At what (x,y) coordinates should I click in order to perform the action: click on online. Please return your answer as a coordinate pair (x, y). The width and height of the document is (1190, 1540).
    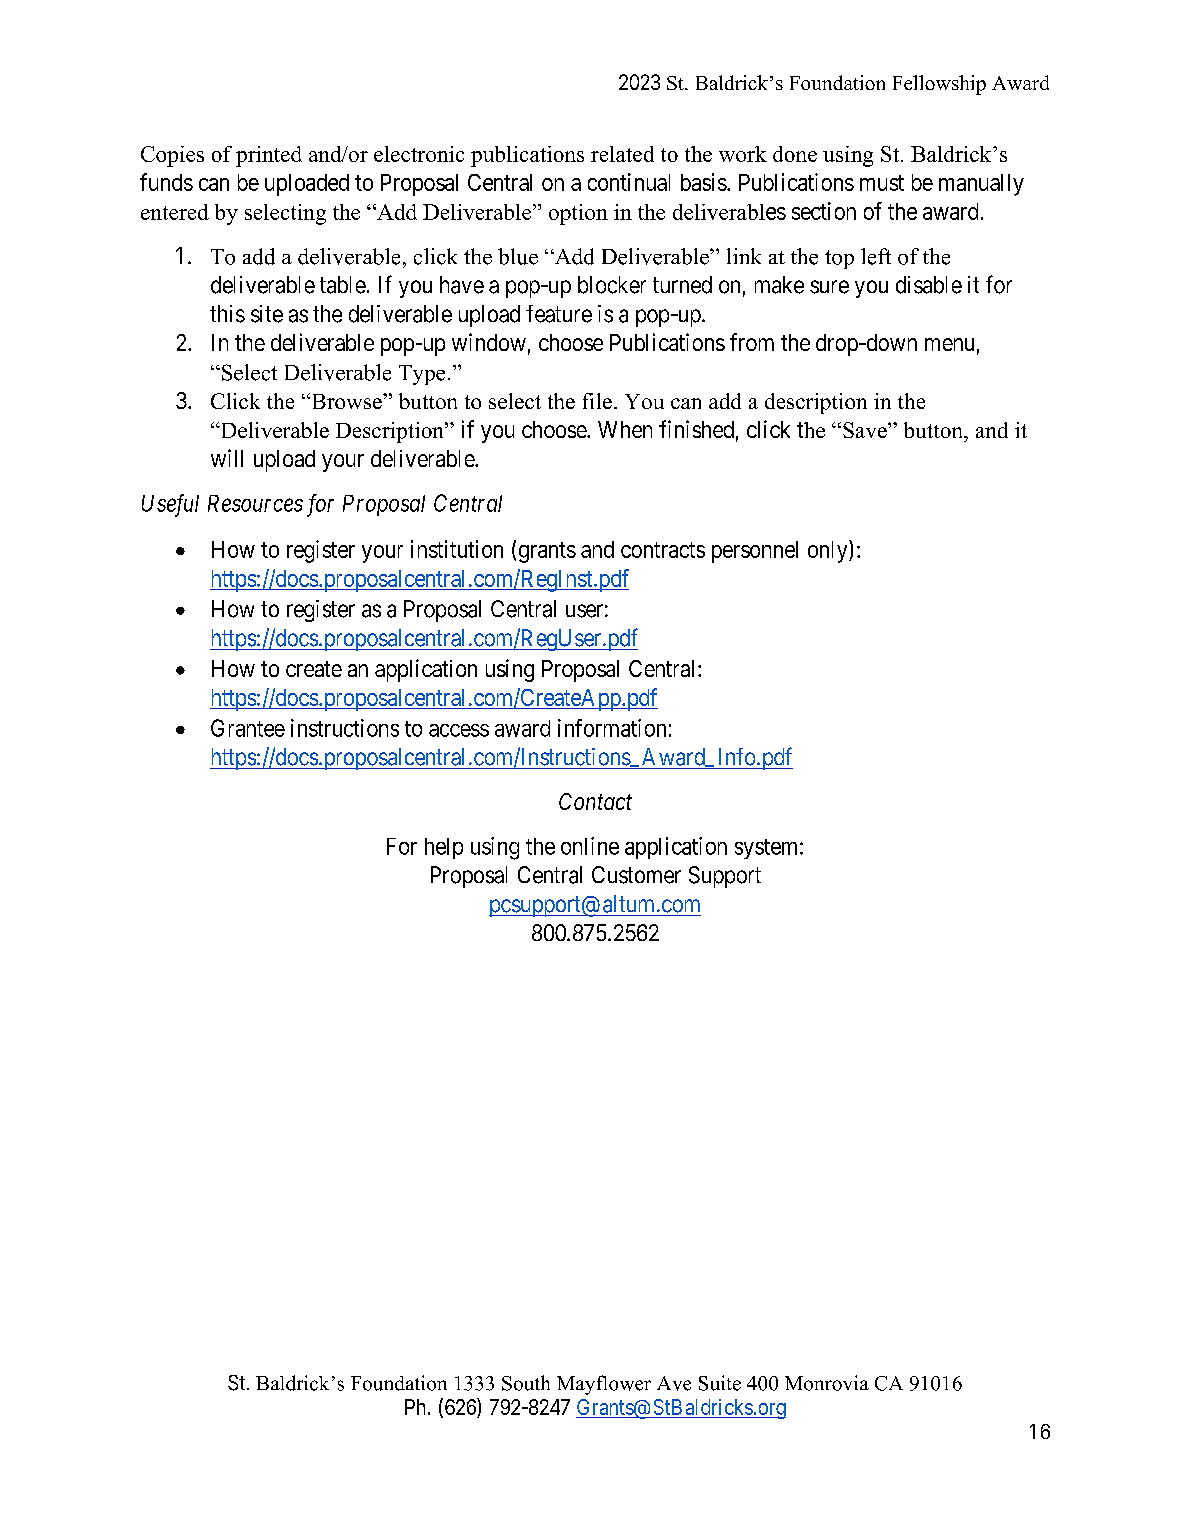
    Looking at the image, I should click on (590, 846).
